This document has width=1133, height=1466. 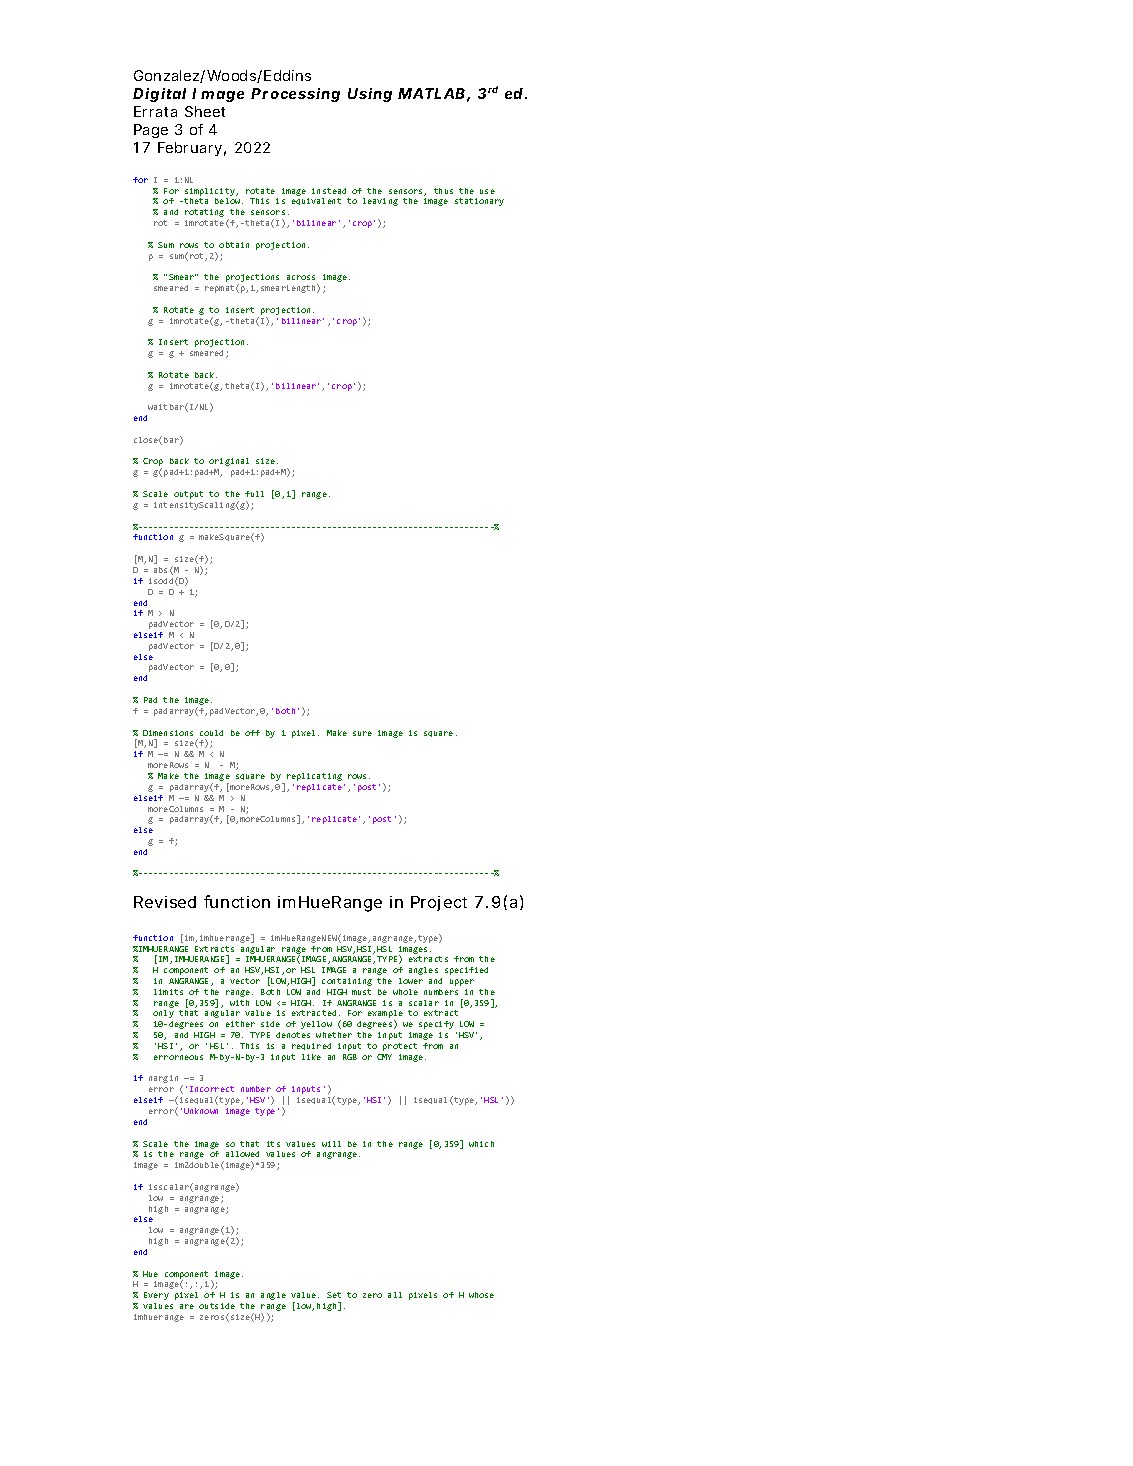 I want to click on stationary, so click(x=479, y=202).
